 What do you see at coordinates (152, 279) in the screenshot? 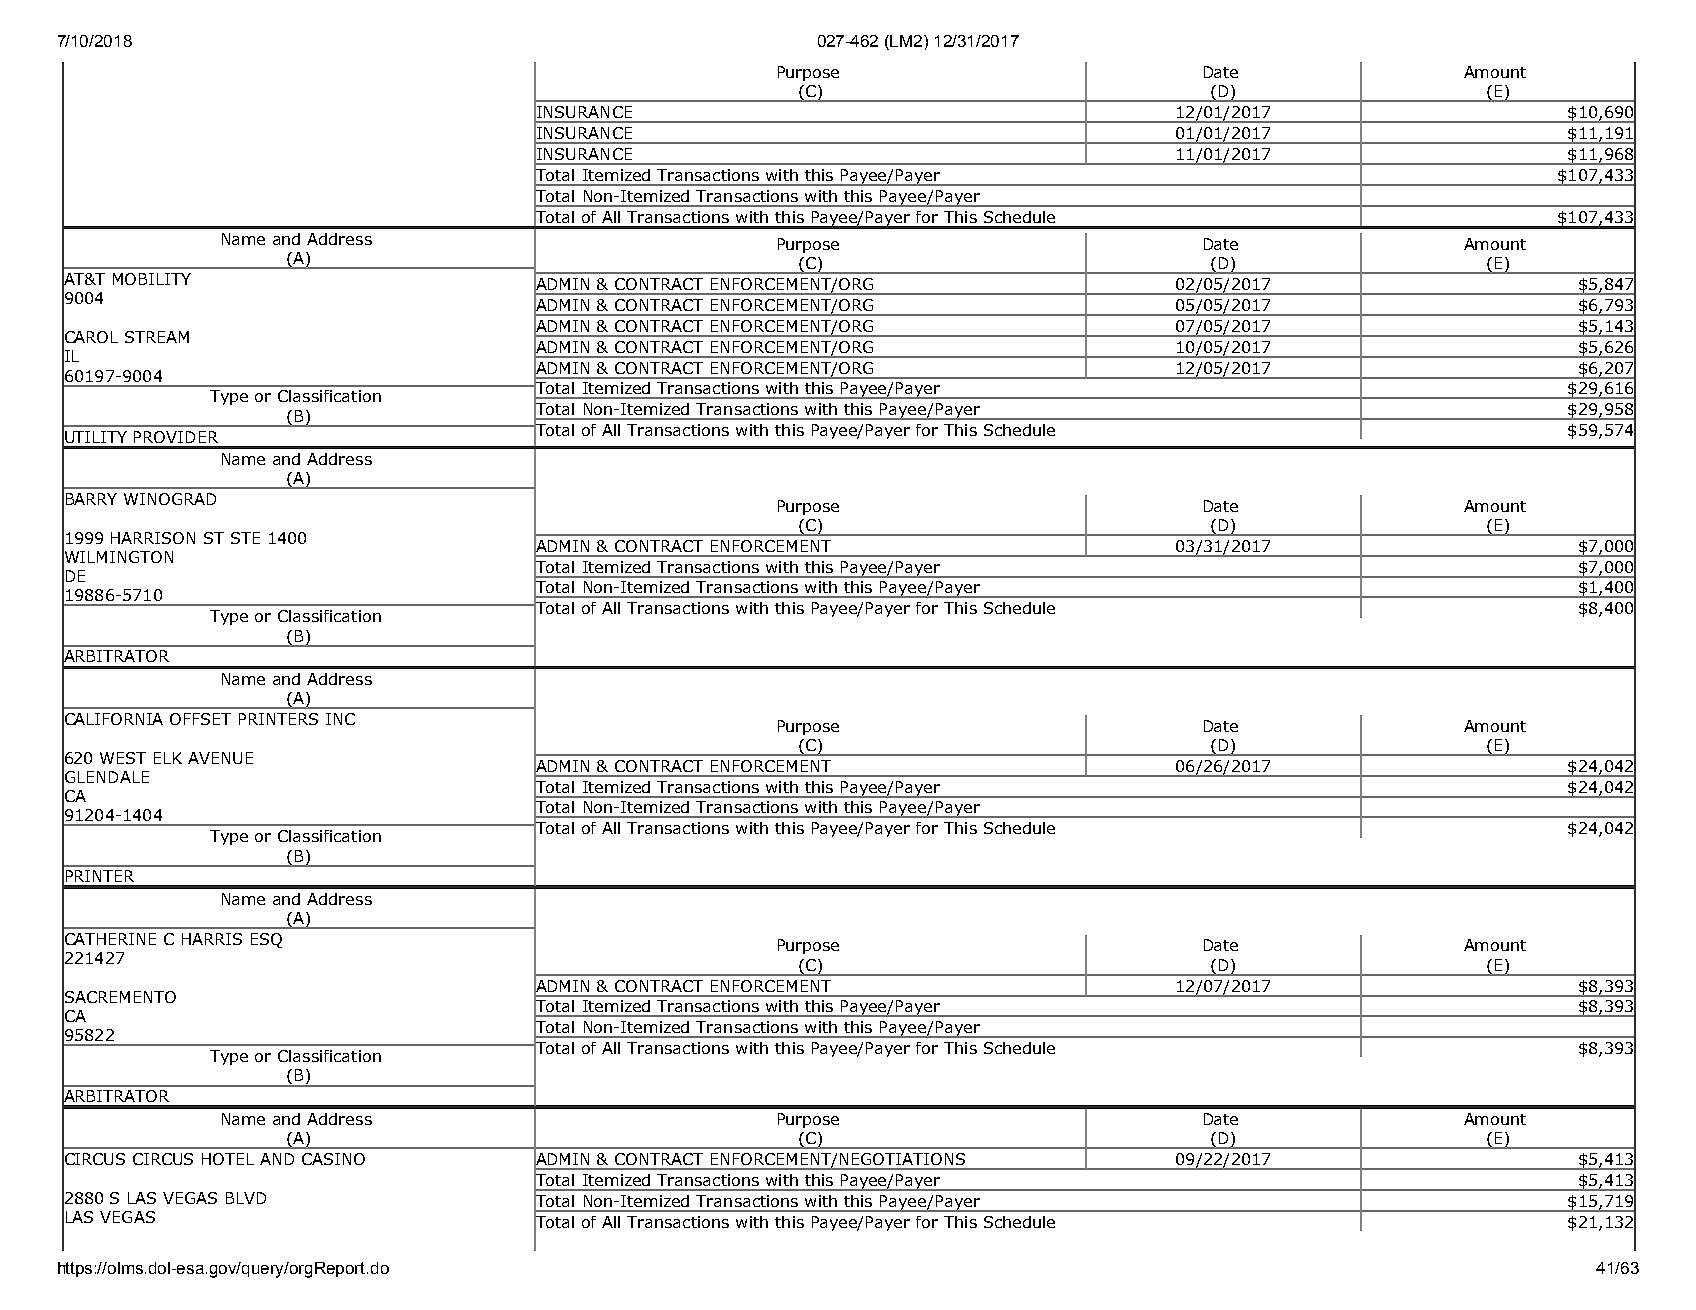
I see `MOBILITY` at bounding box center [152, 279].
